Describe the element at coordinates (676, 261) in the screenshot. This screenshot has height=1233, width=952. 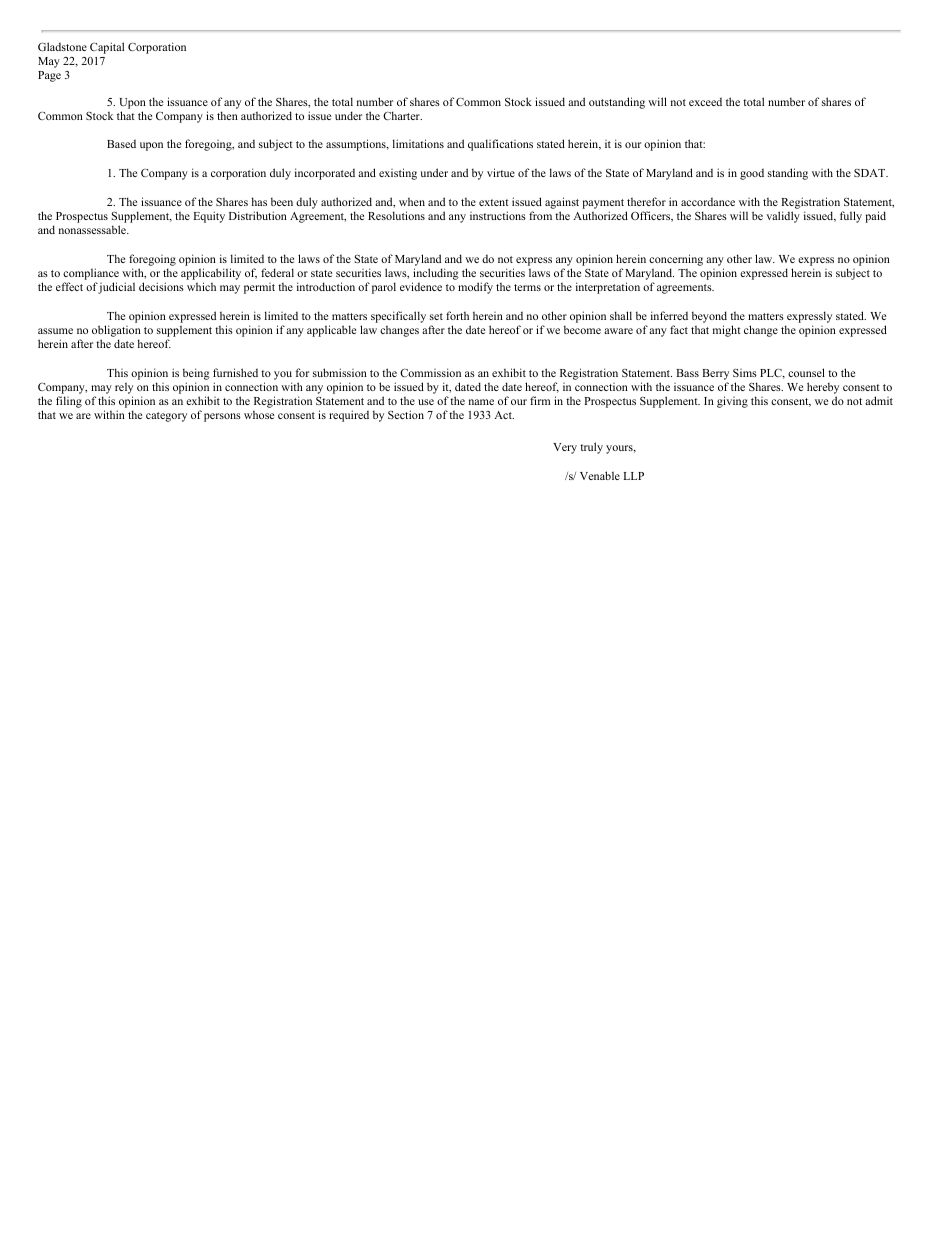
I see `concerning` at that location.
